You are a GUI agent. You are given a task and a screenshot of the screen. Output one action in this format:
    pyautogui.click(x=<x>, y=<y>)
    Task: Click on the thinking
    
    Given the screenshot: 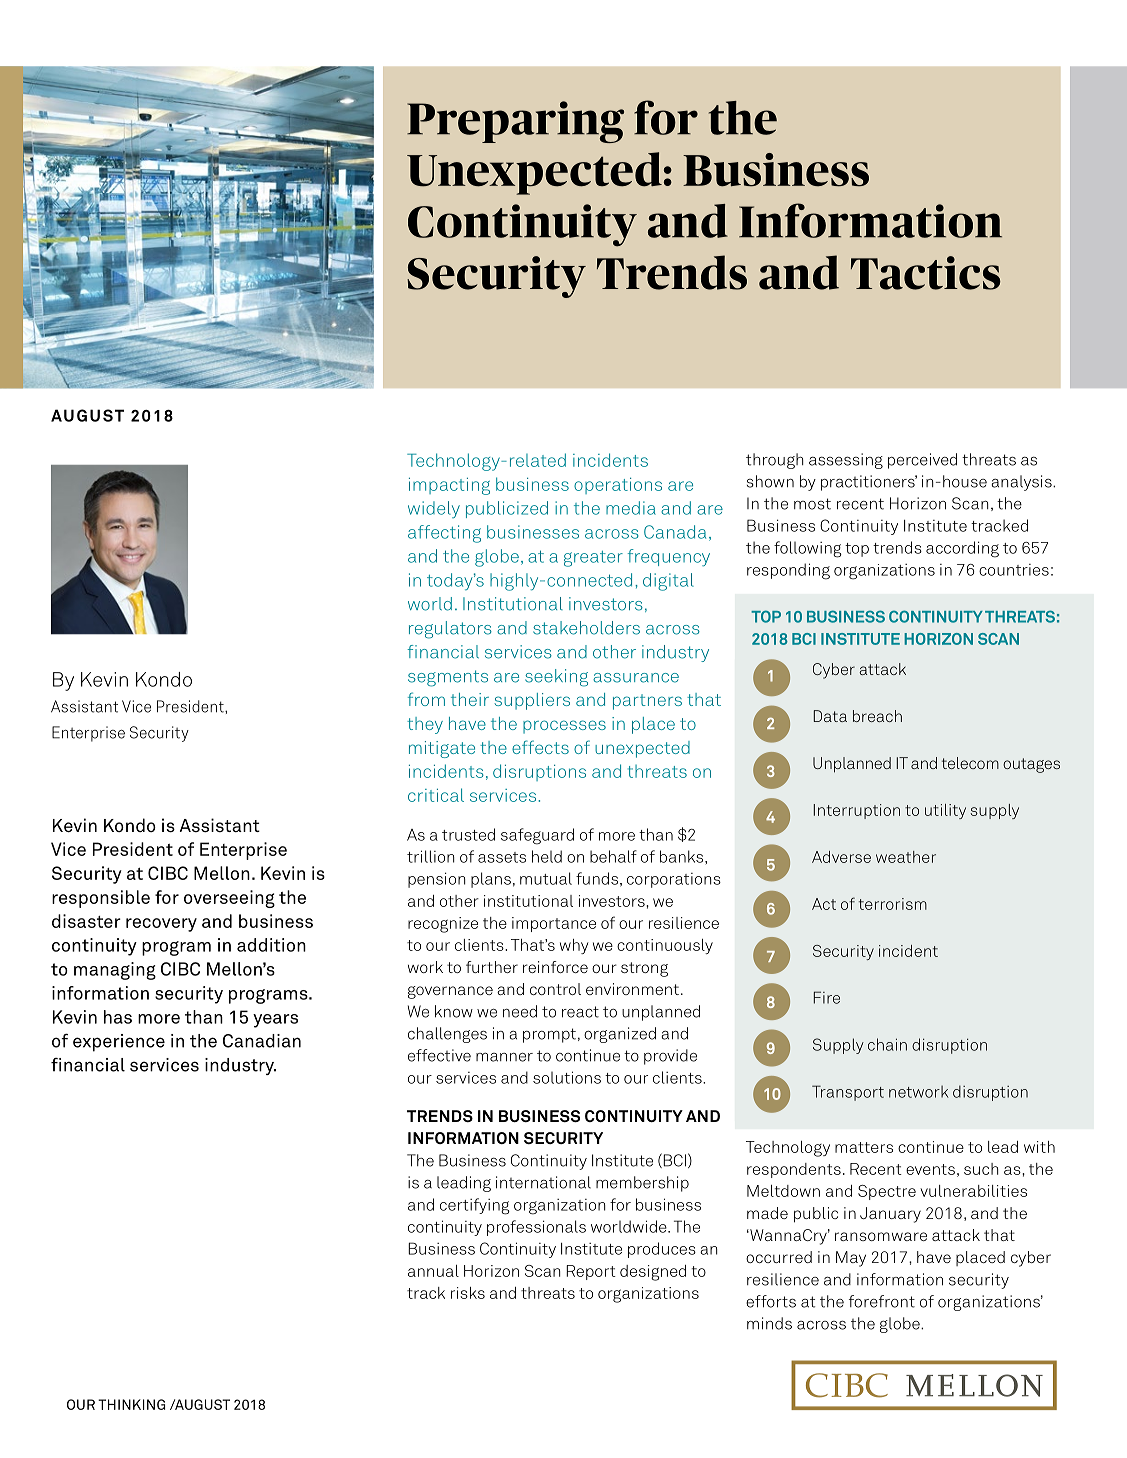 What is the action you would take?
    pyautogui.click(x=131, y=1404)
